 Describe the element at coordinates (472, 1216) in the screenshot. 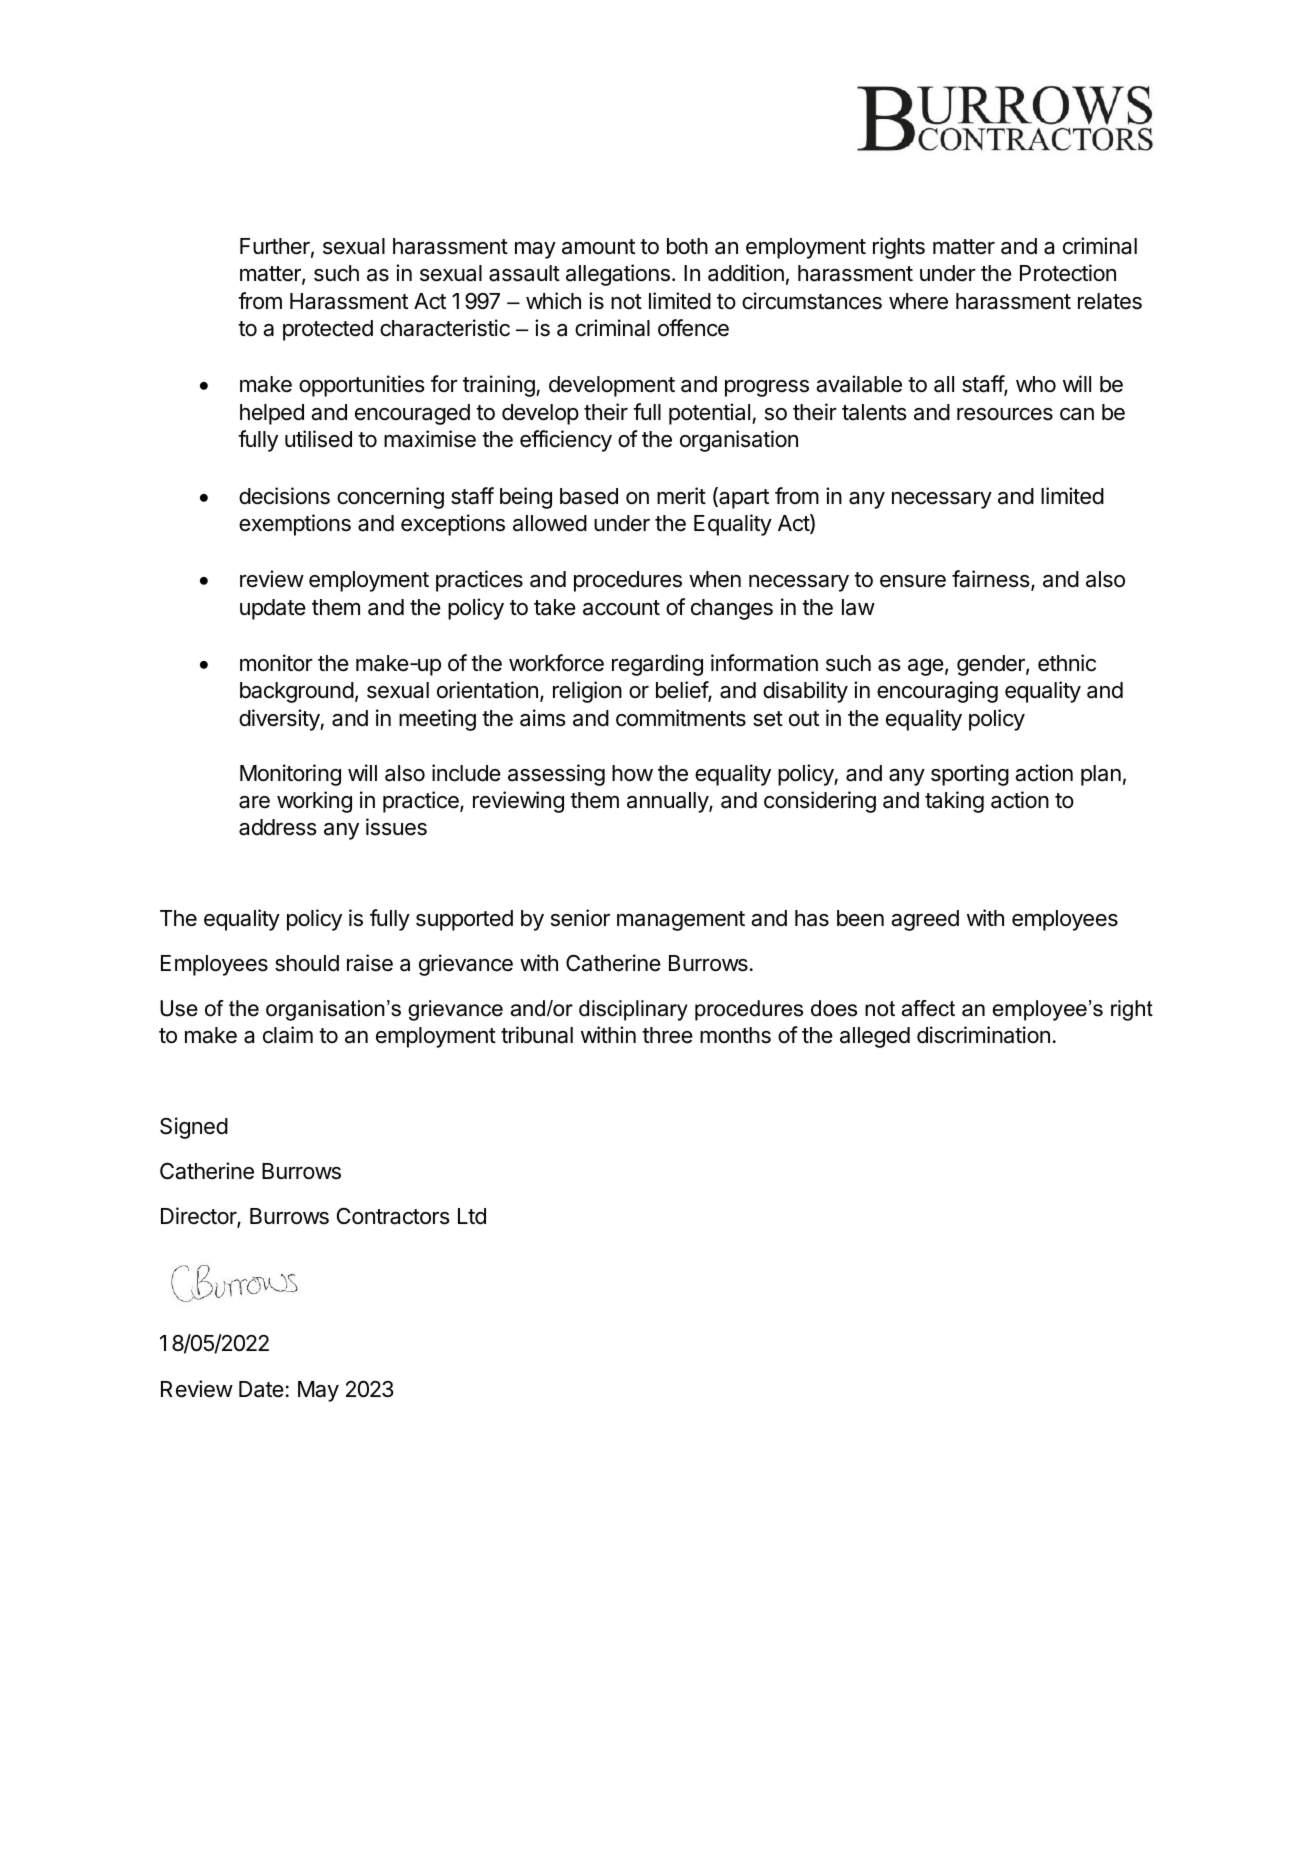

I see `Ltd` at that location.
